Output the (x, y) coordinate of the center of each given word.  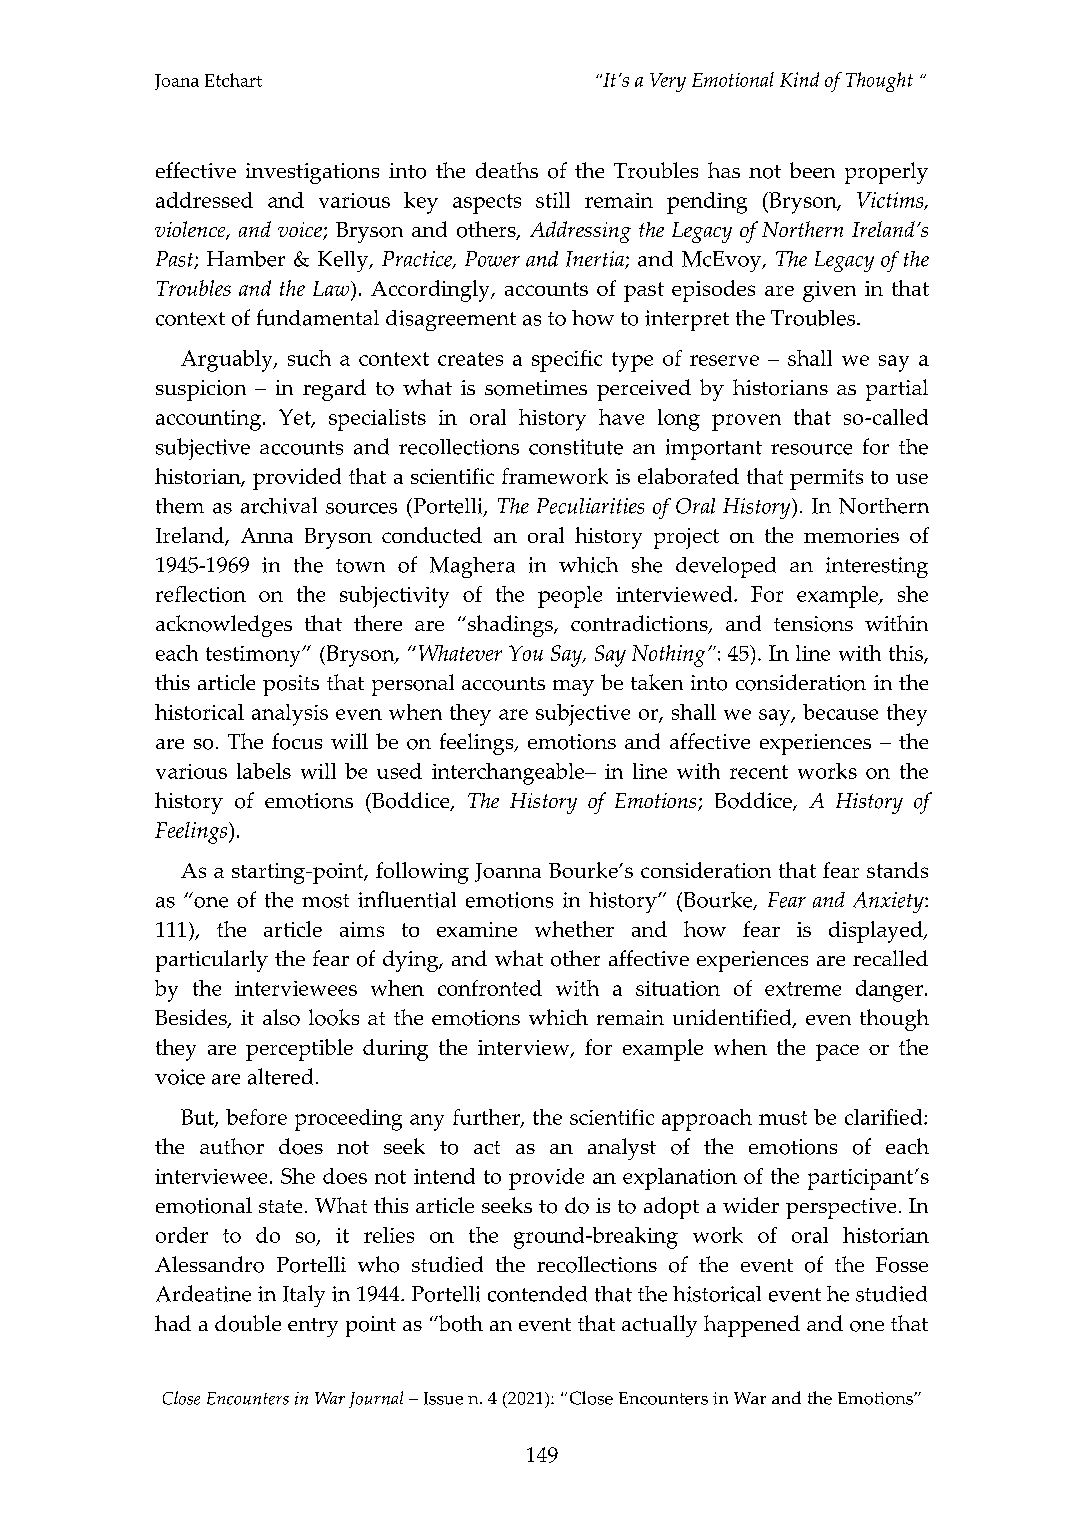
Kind (799, 79)
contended (537, 1294)
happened (752, 1326)
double (248, 1323)
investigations (312, 173)
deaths (507, 170)
